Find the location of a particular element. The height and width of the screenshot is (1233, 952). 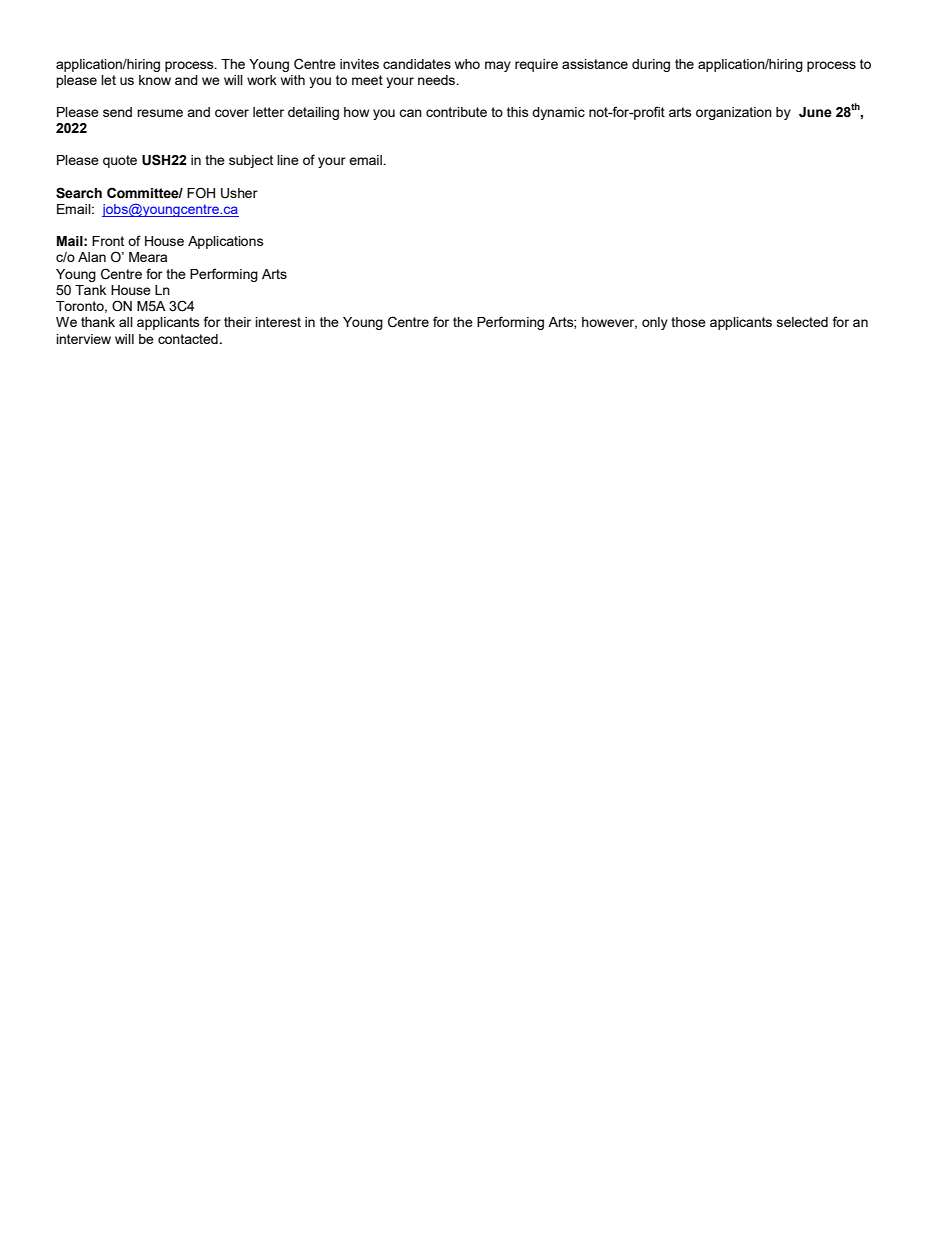

needs is located at coordinates (438, 80).
